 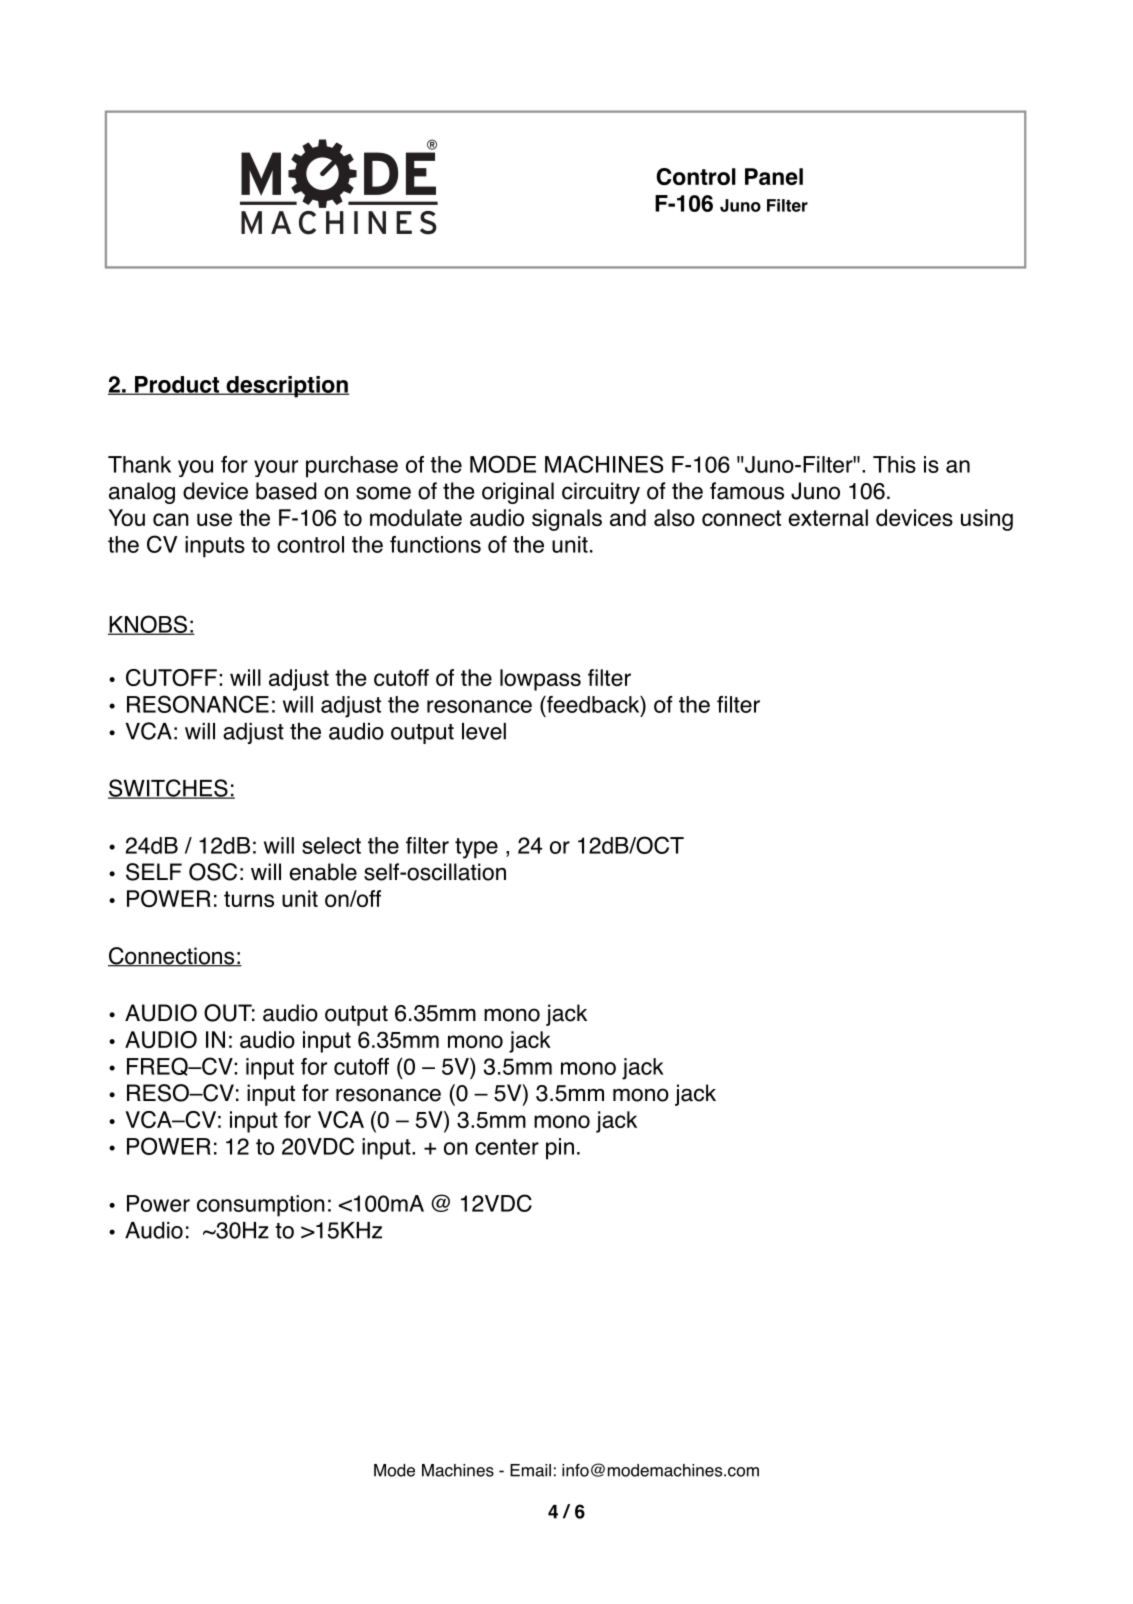 What do you see at coordinates (894, 464) in the screenshot?
I see `This` at bounding box center [894, 464].
